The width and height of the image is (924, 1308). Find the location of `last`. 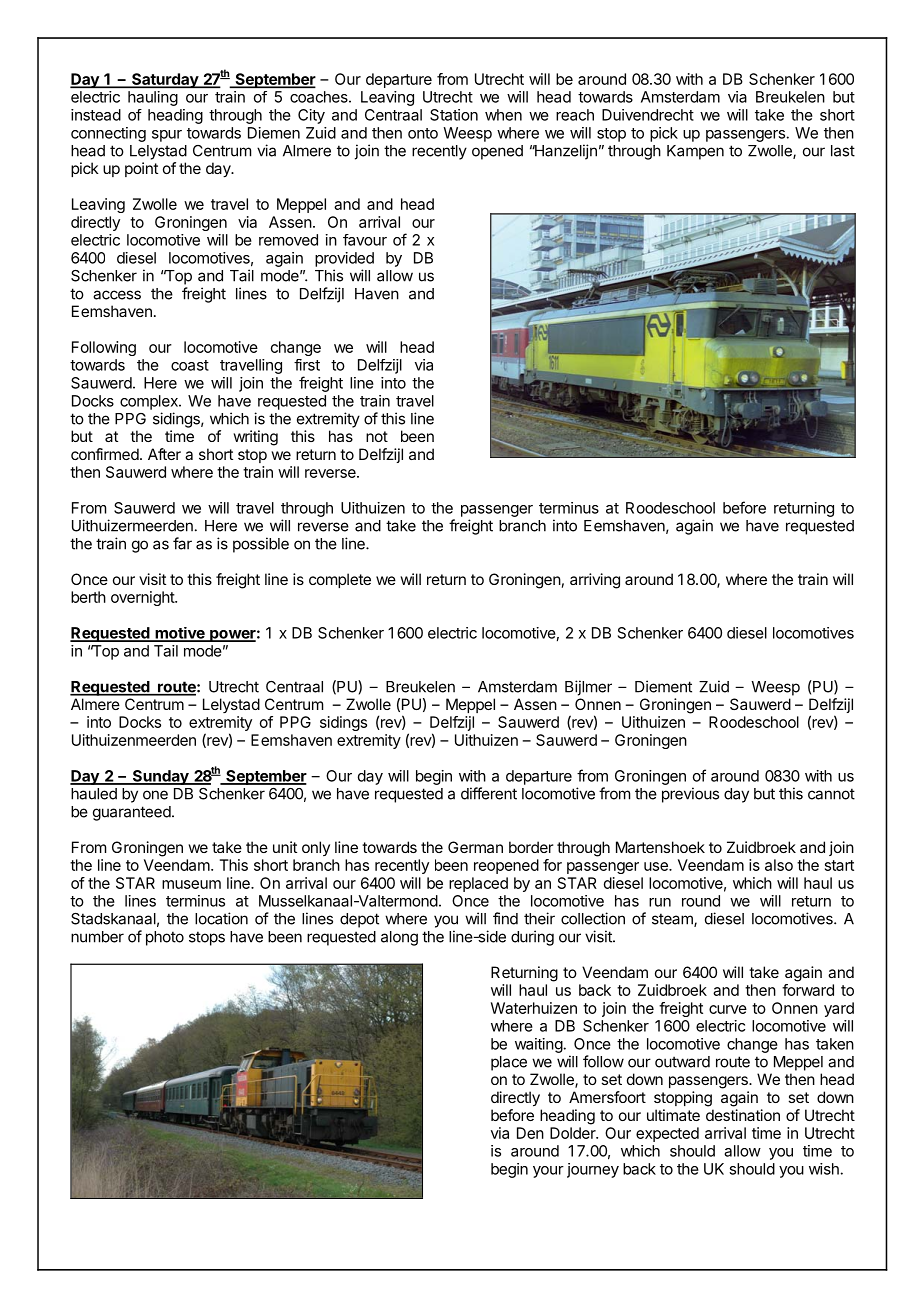

last is located at coordinates (843, 151).
